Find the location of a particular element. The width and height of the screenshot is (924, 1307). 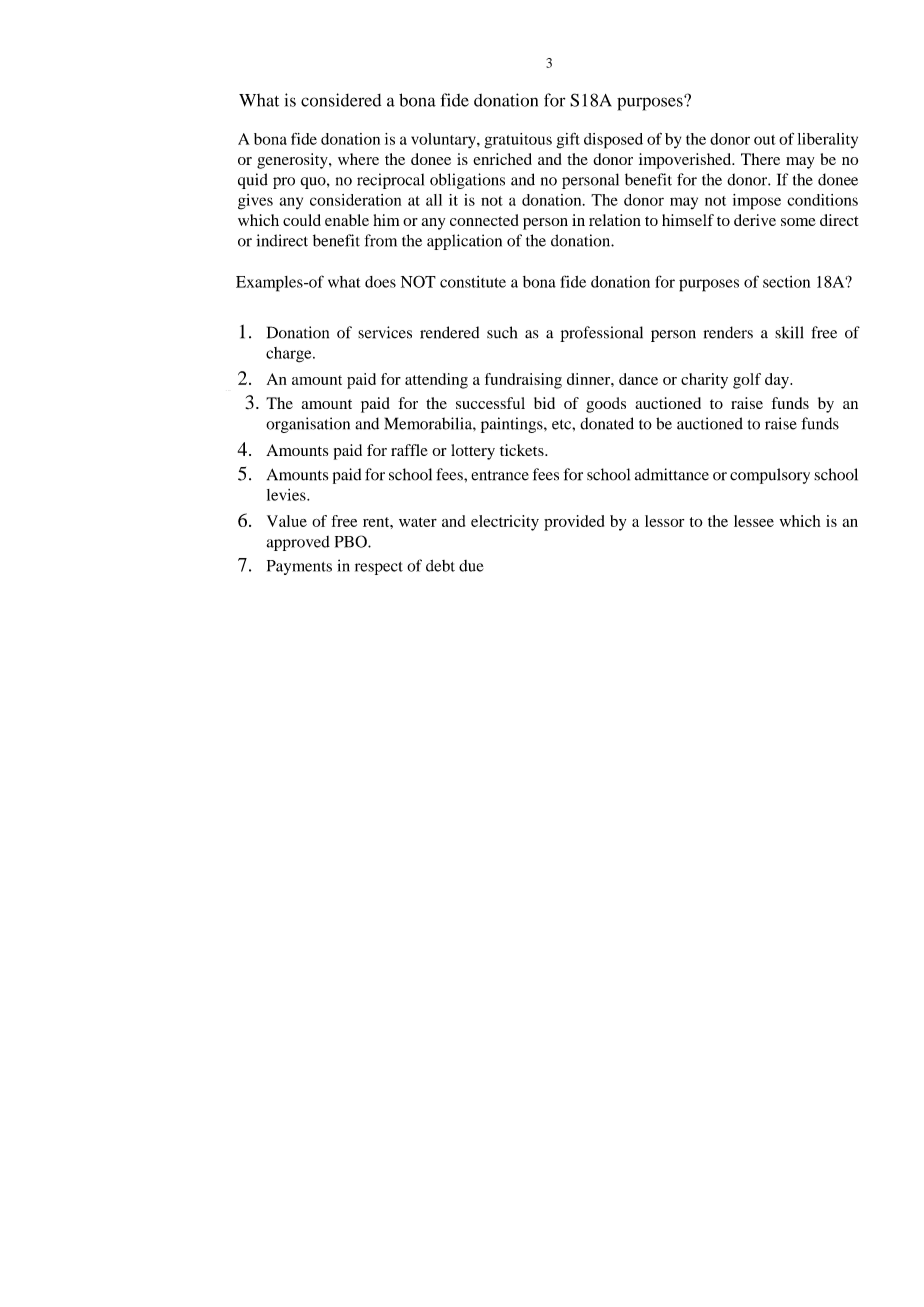

considered is located at coordinates (341, 100).
